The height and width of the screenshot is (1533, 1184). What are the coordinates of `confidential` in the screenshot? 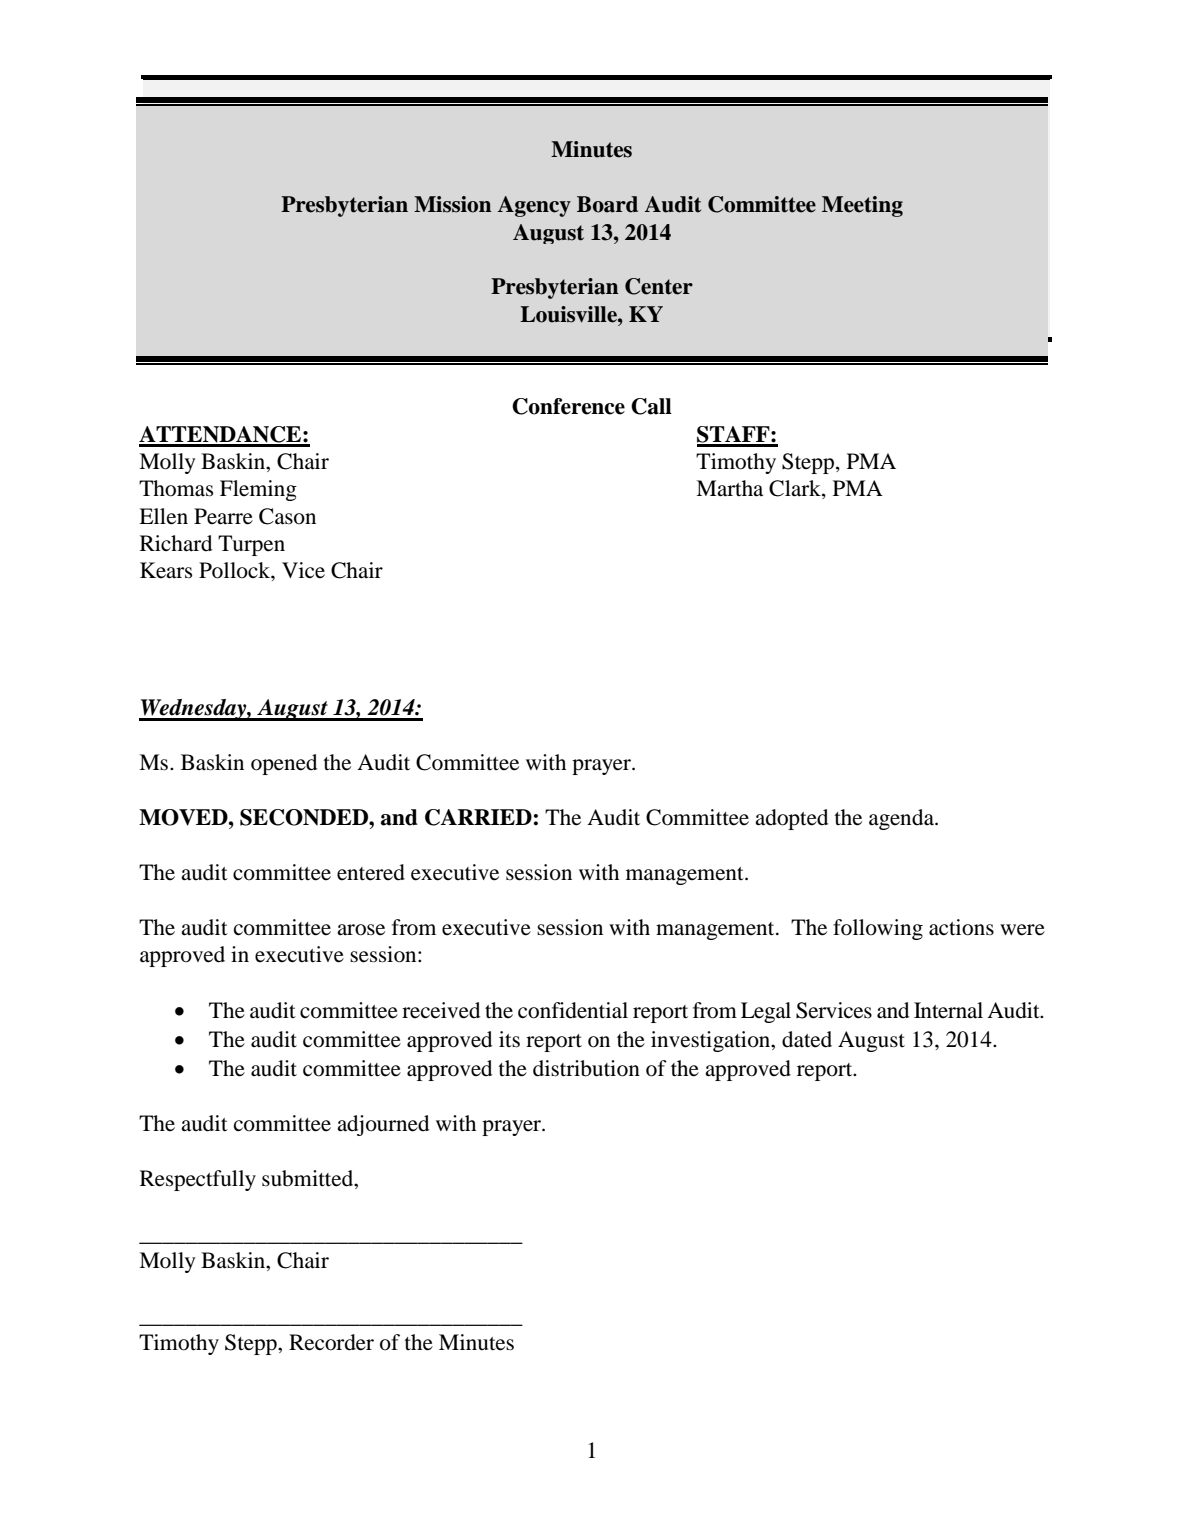 It's located at (573, 1010).
